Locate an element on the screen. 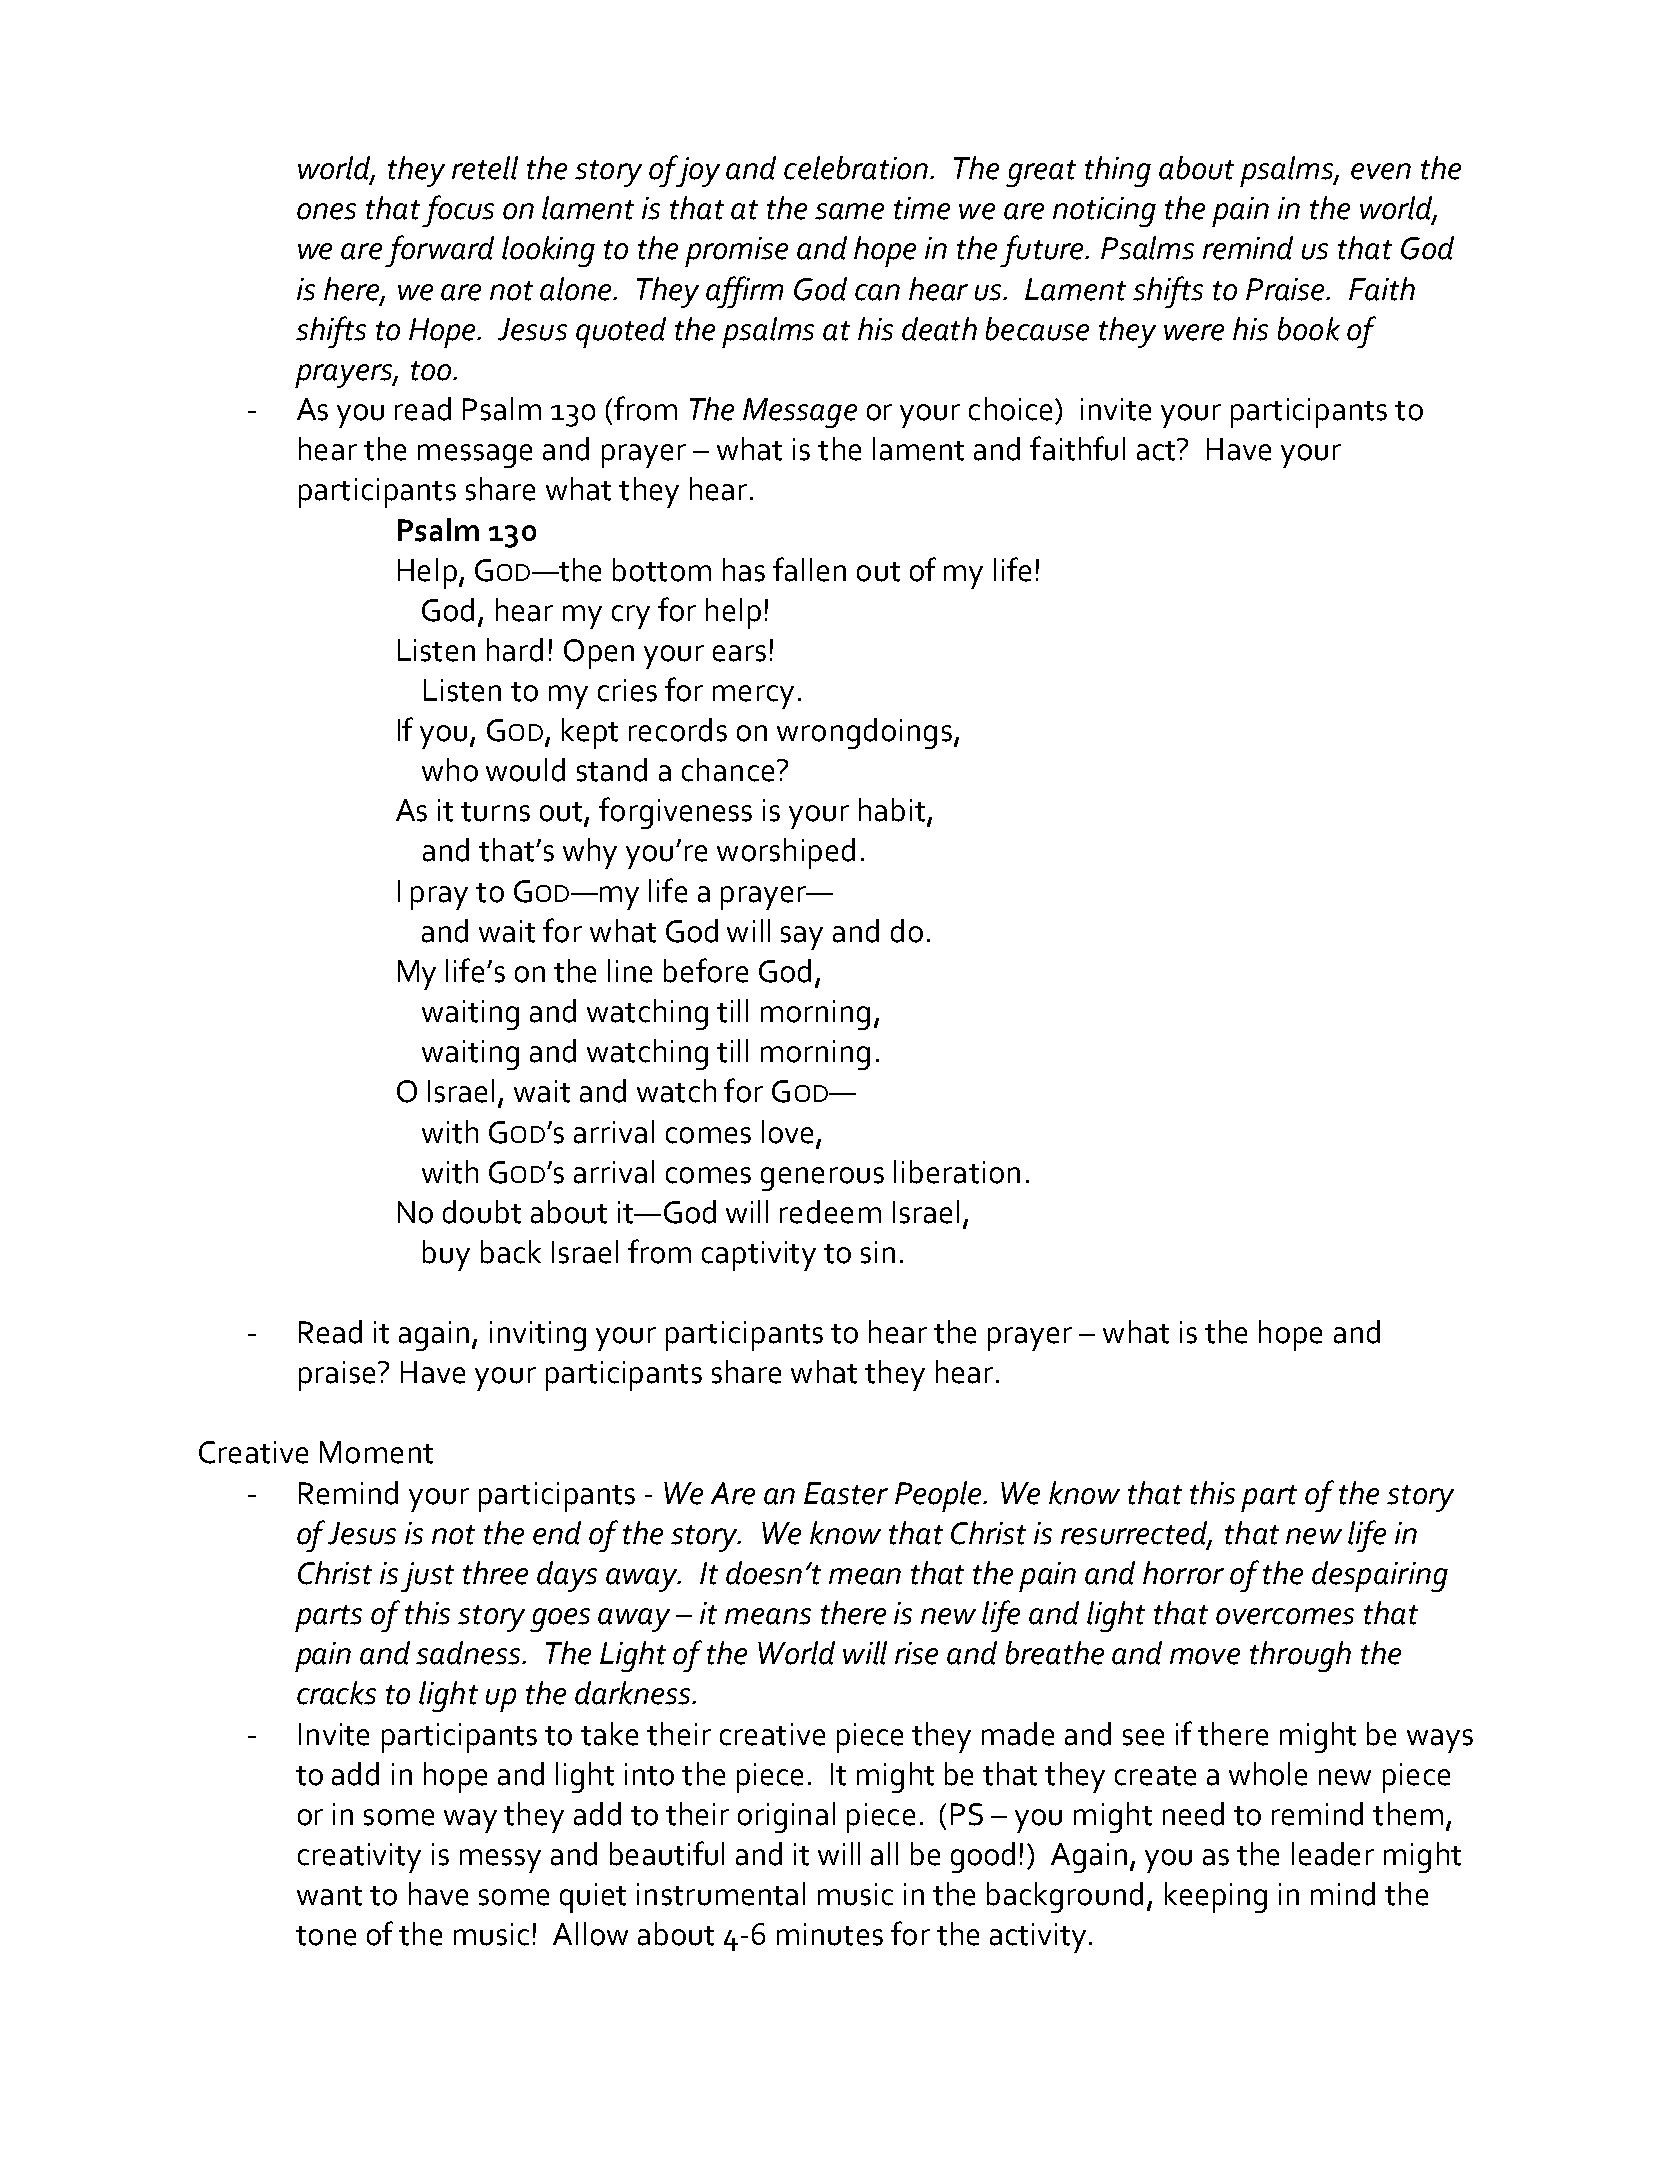  messy is located at coordinates (500, 1861).
